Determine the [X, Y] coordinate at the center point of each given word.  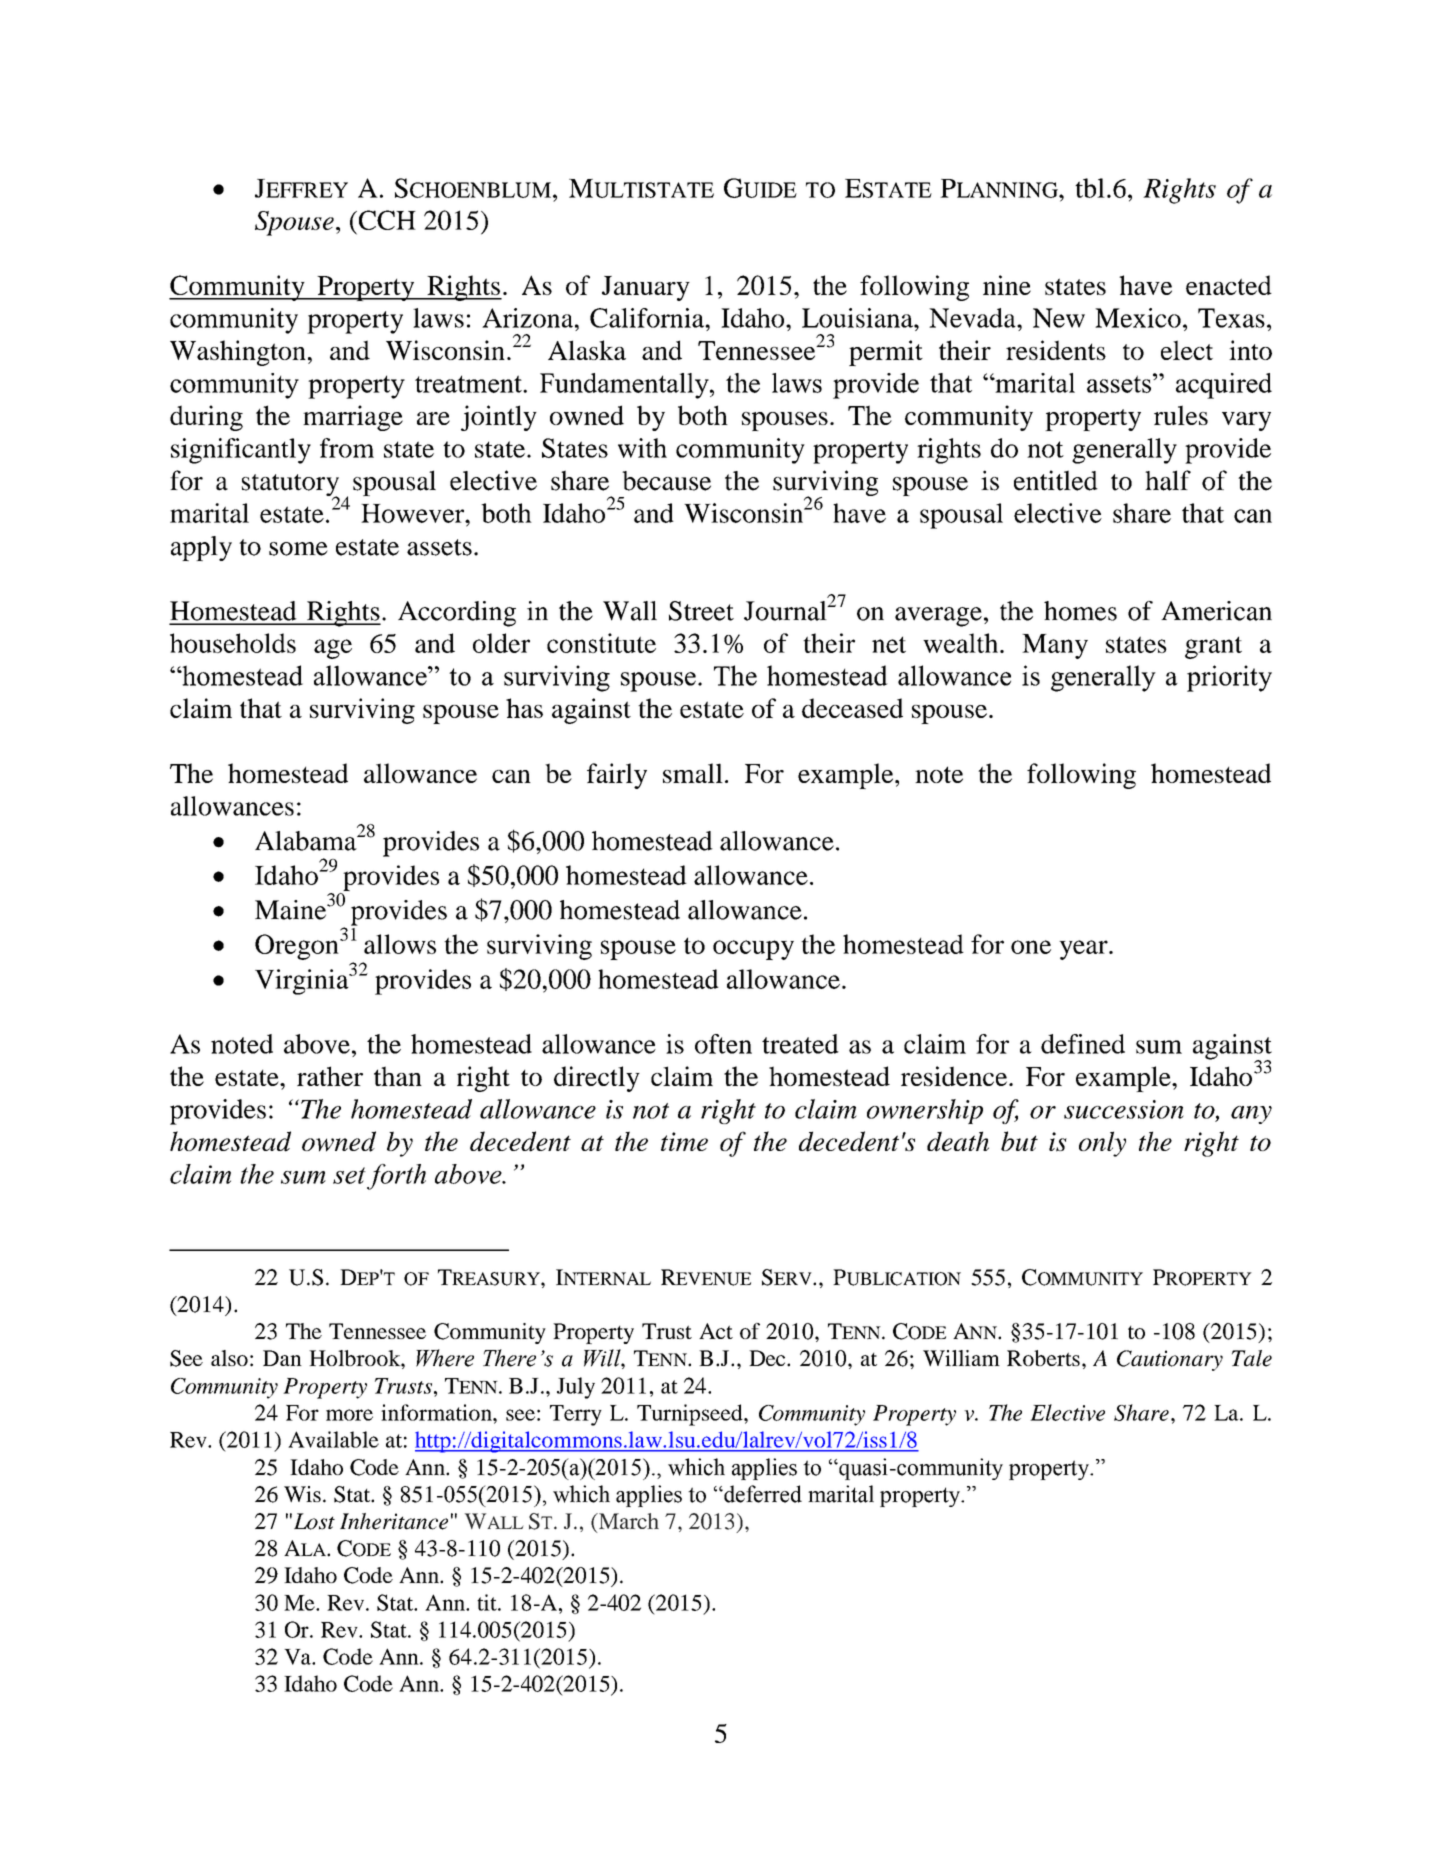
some [298, 549]
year [1084, 950]
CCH [386, 220]
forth [396, 1177]
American [1216, 611]
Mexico [1138, 318]
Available [333, 1439]
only [1102, 1144]
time [684, 1141]
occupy [753, 950]
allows [400, 944]
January [646, 288]
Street [701, 611]
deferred [762, 1494]
